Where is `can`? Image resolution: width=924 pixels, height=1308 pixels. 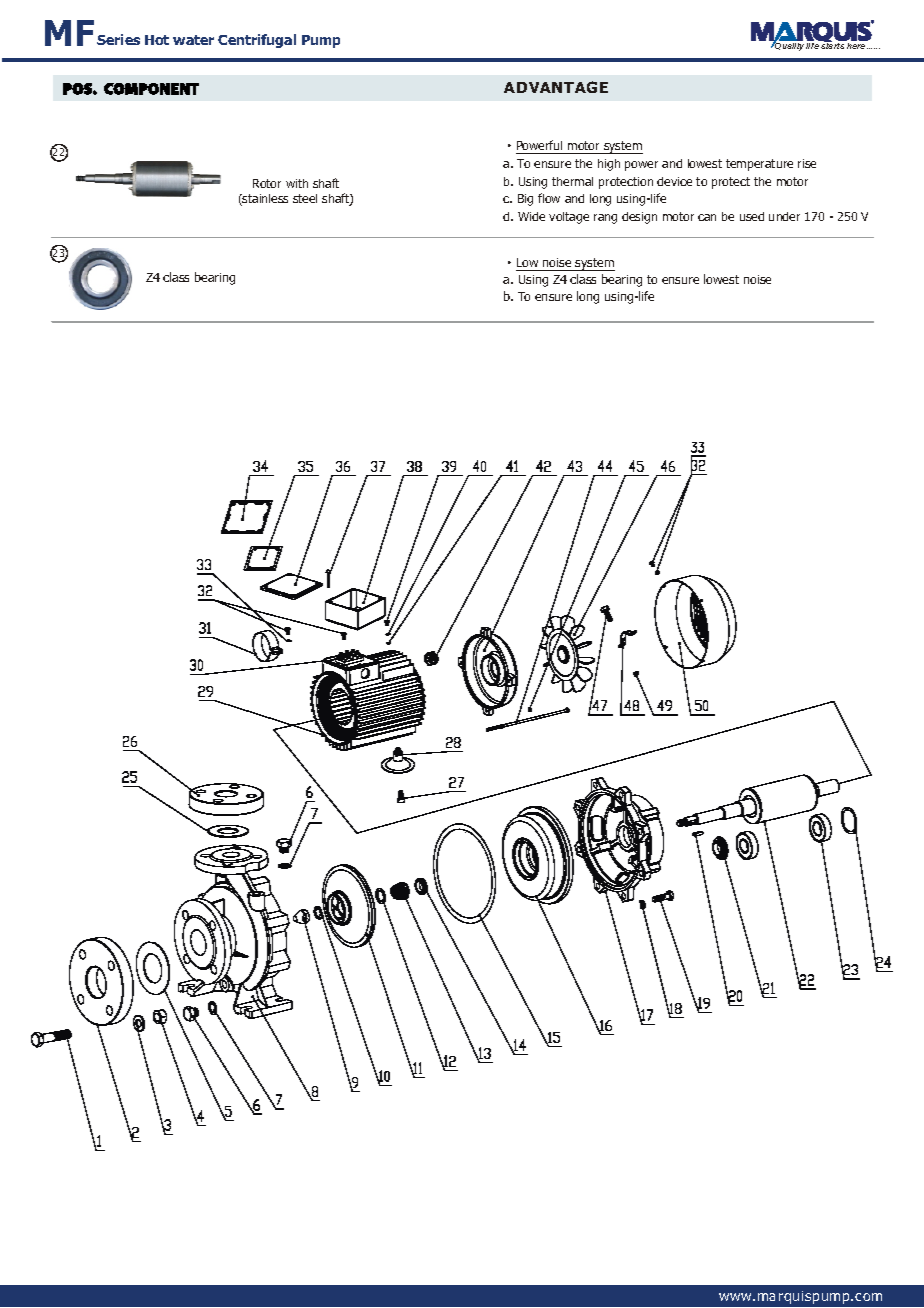
can is located at coordinates (707, 217).
